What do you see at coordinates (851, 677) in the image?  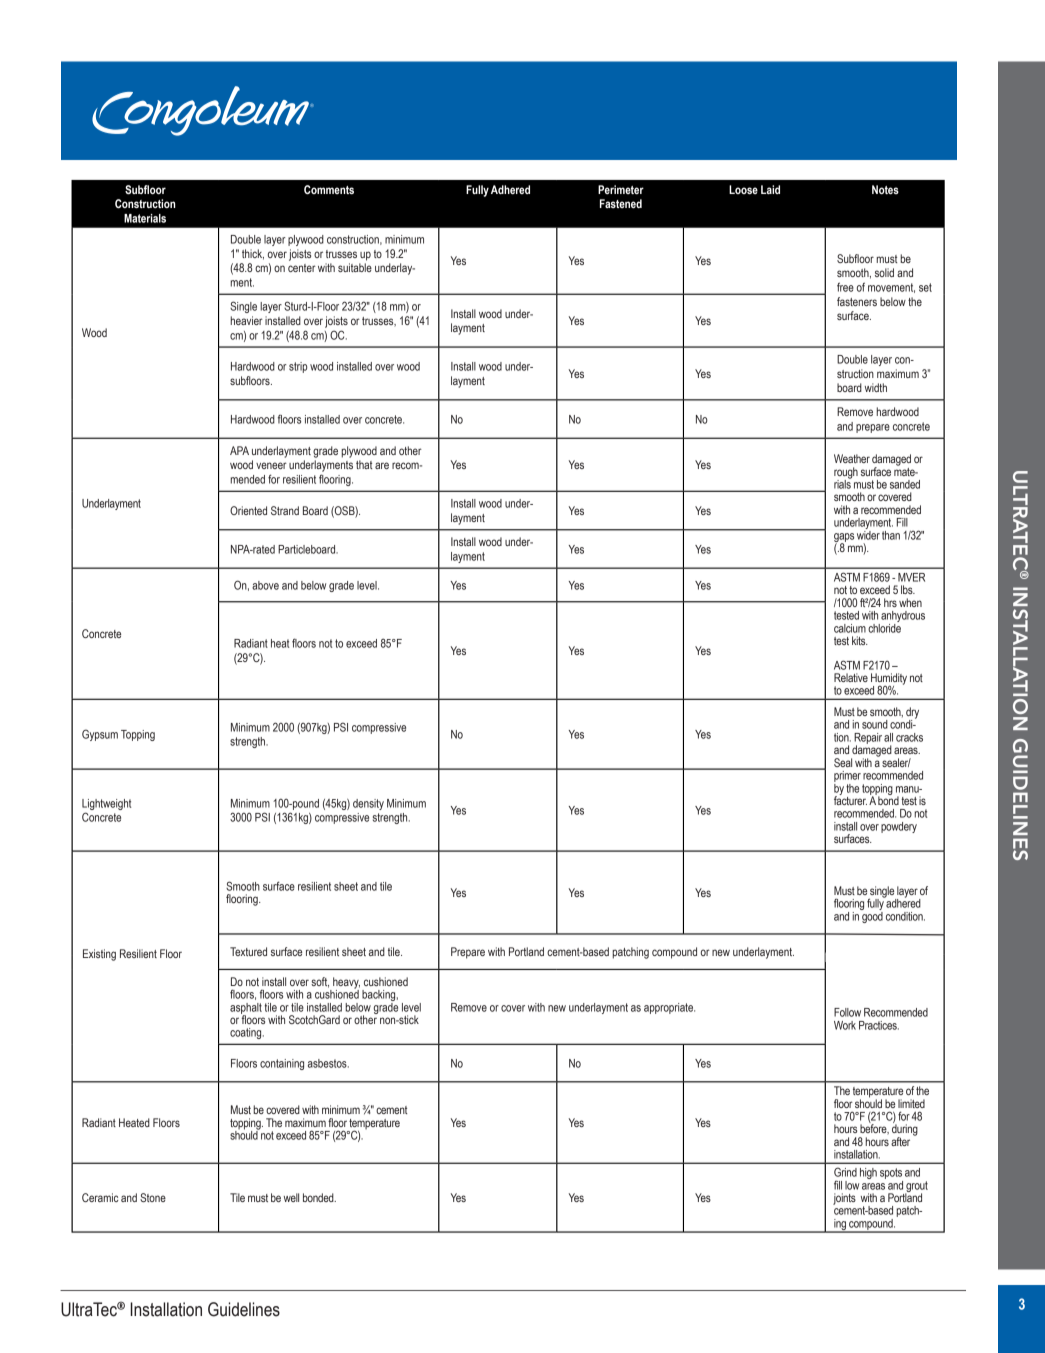 I see `Relative` at bounding box center [851, 677].
